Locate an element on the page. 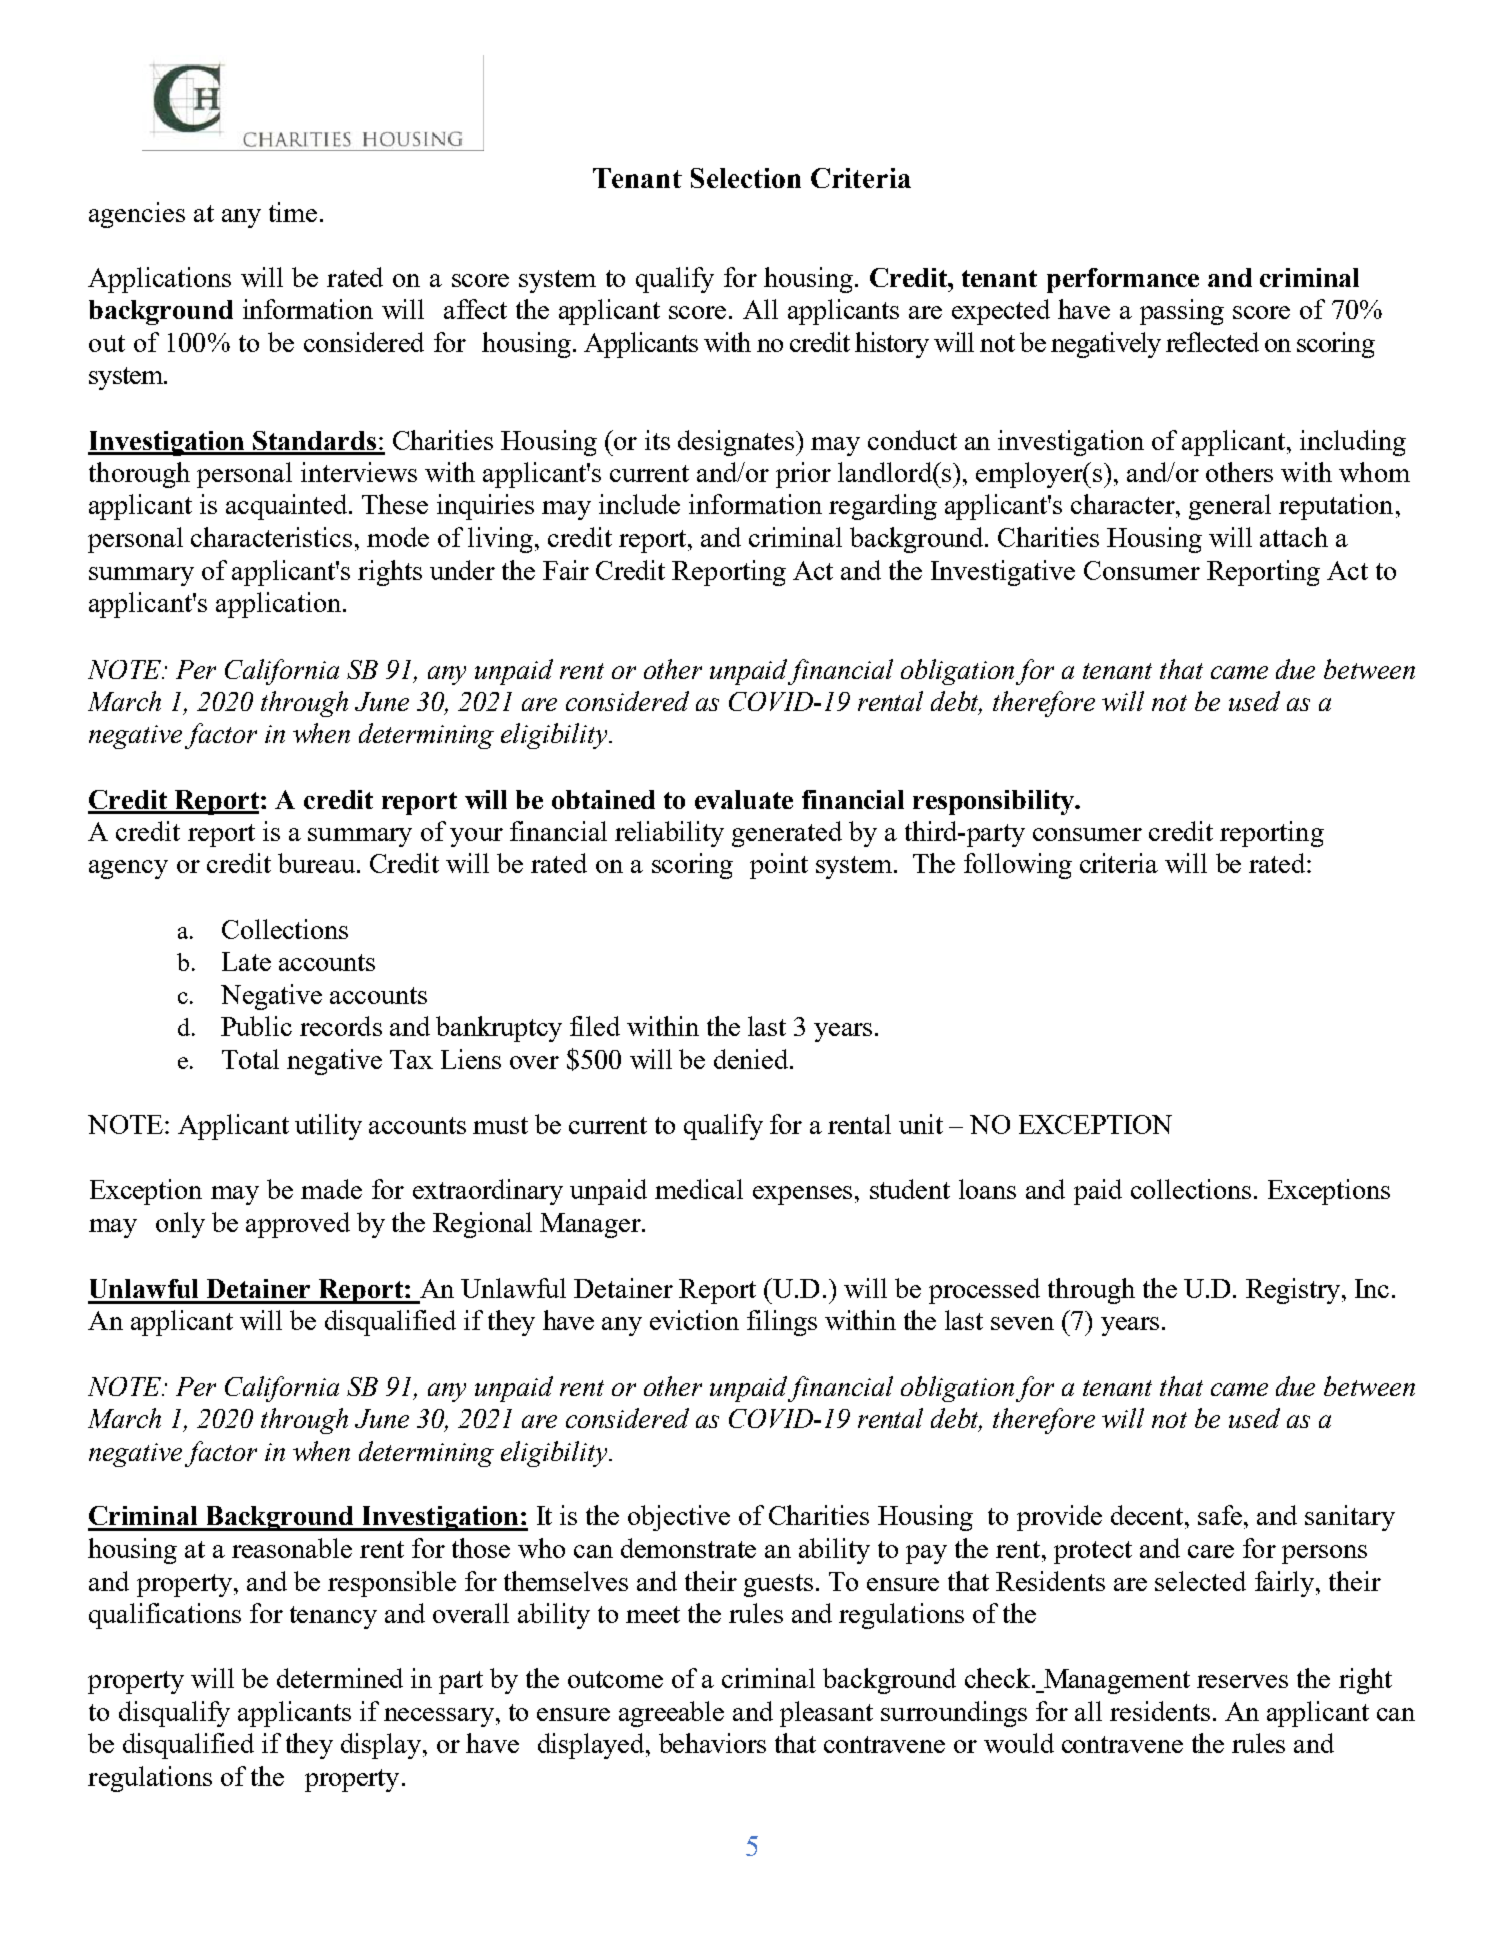 This document has width=1504, height=1947. Selection is located at coordinates (746, 178).
